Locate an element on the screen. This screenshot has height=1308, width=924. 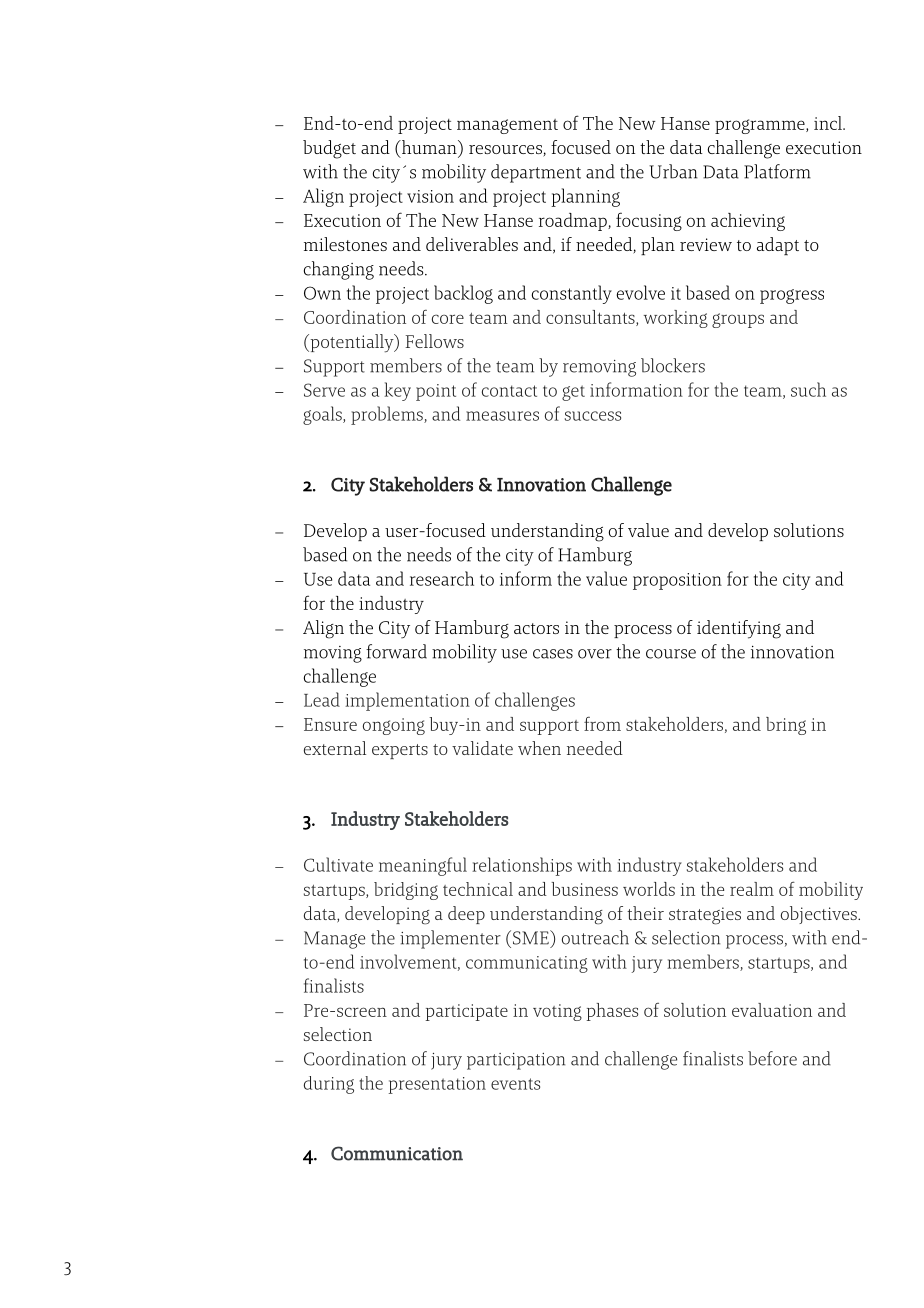
experts is located at coordinates (400, 751).
